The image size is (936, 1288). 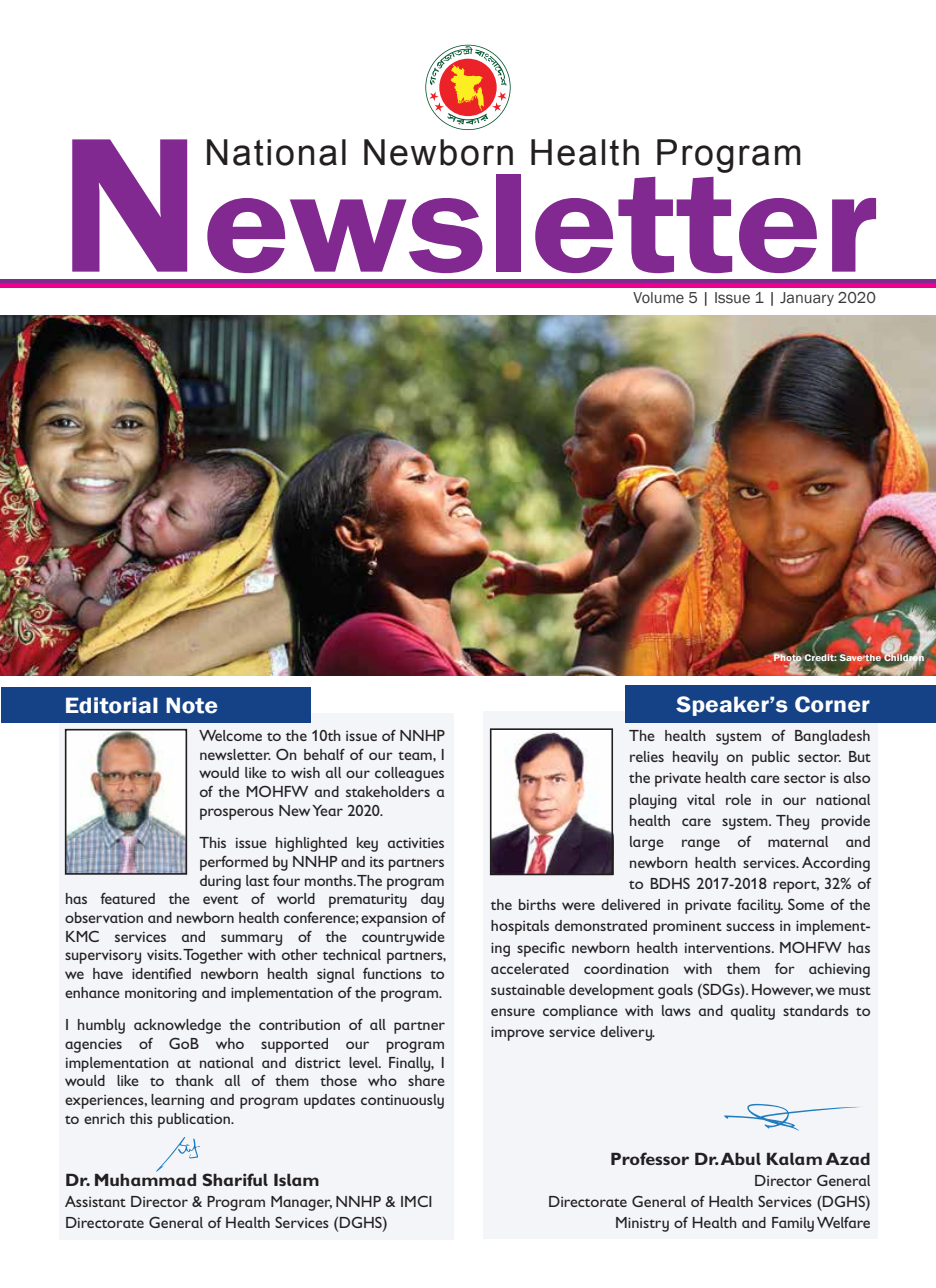 What do you see at coordinates (832, 704) in the screenshot?
I see `Corner` at bounding box center [832, 704].
